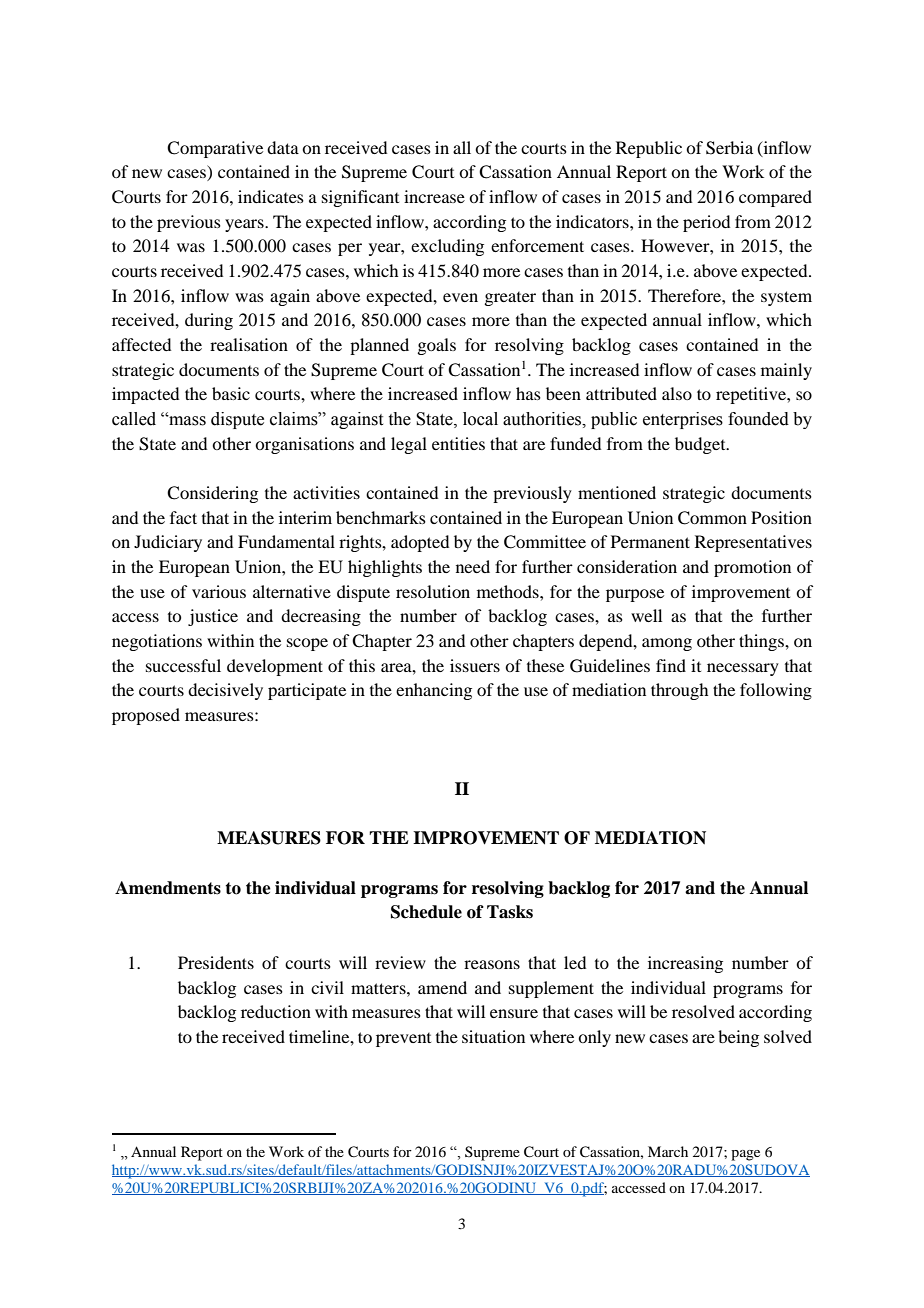  Describe the element at coordinates (668, 1151) in the document. I see `March` at that location.
